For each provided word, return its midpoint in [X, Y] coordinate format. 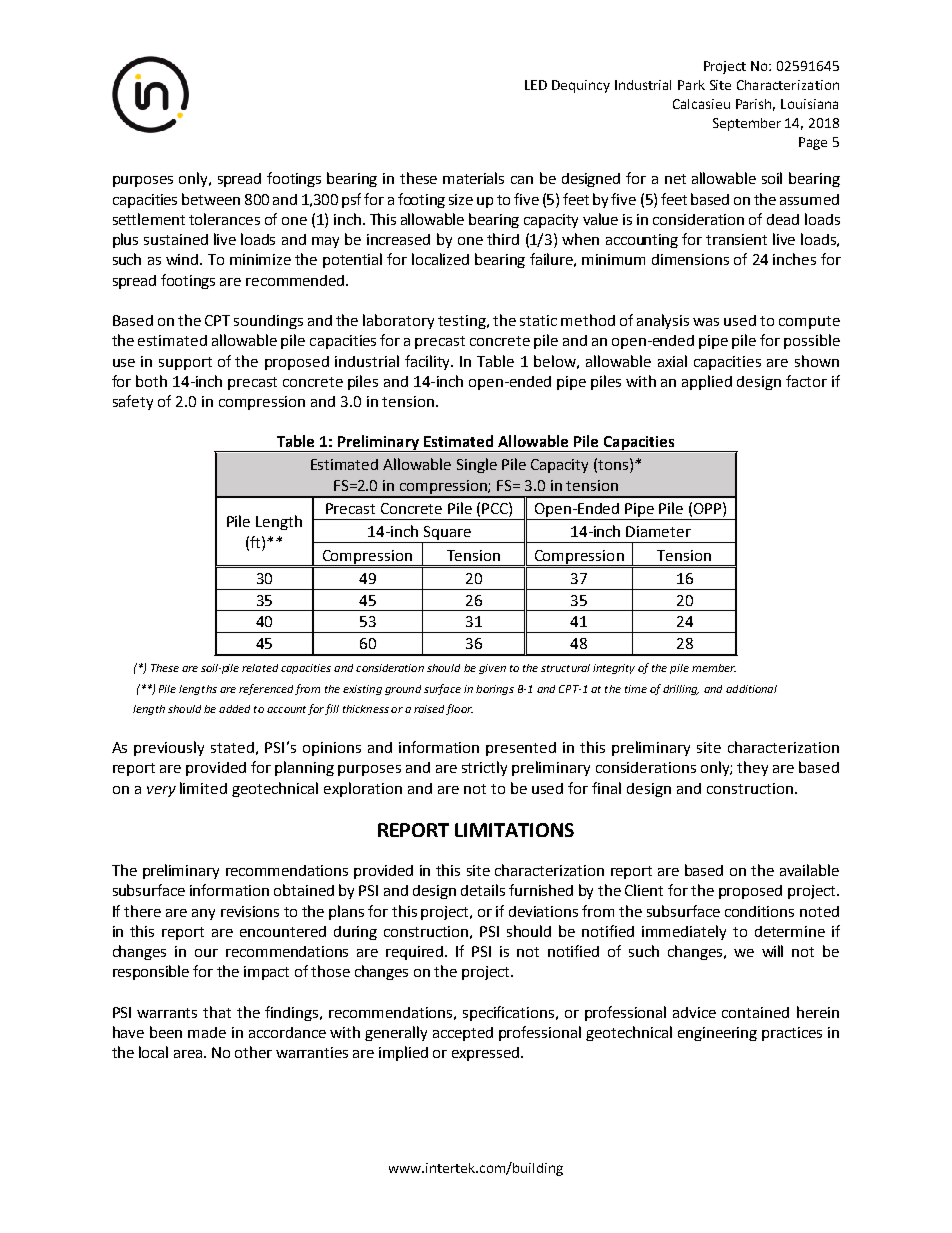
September [747, 124]
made [207, 1032]
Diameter [658, 531]
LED [536, 85]
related [260, 668]
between [211, 199]
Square [447, 534]
